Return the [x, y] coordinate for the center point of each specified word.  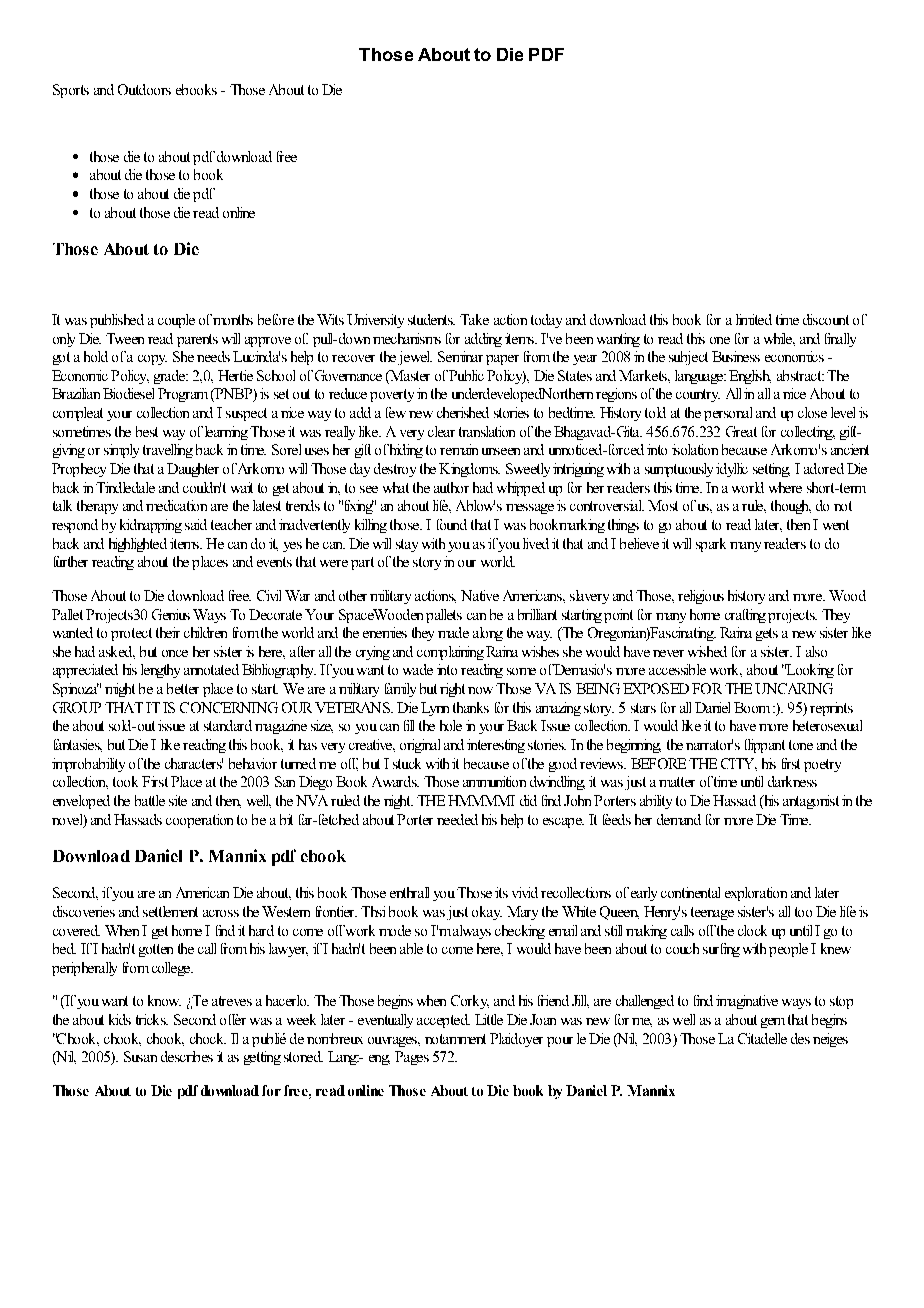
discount [826, 319]
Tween [125, 338]
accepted [443, 1021]
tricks [152, 1019]
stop [841, 1002]
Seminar [460, 356]
